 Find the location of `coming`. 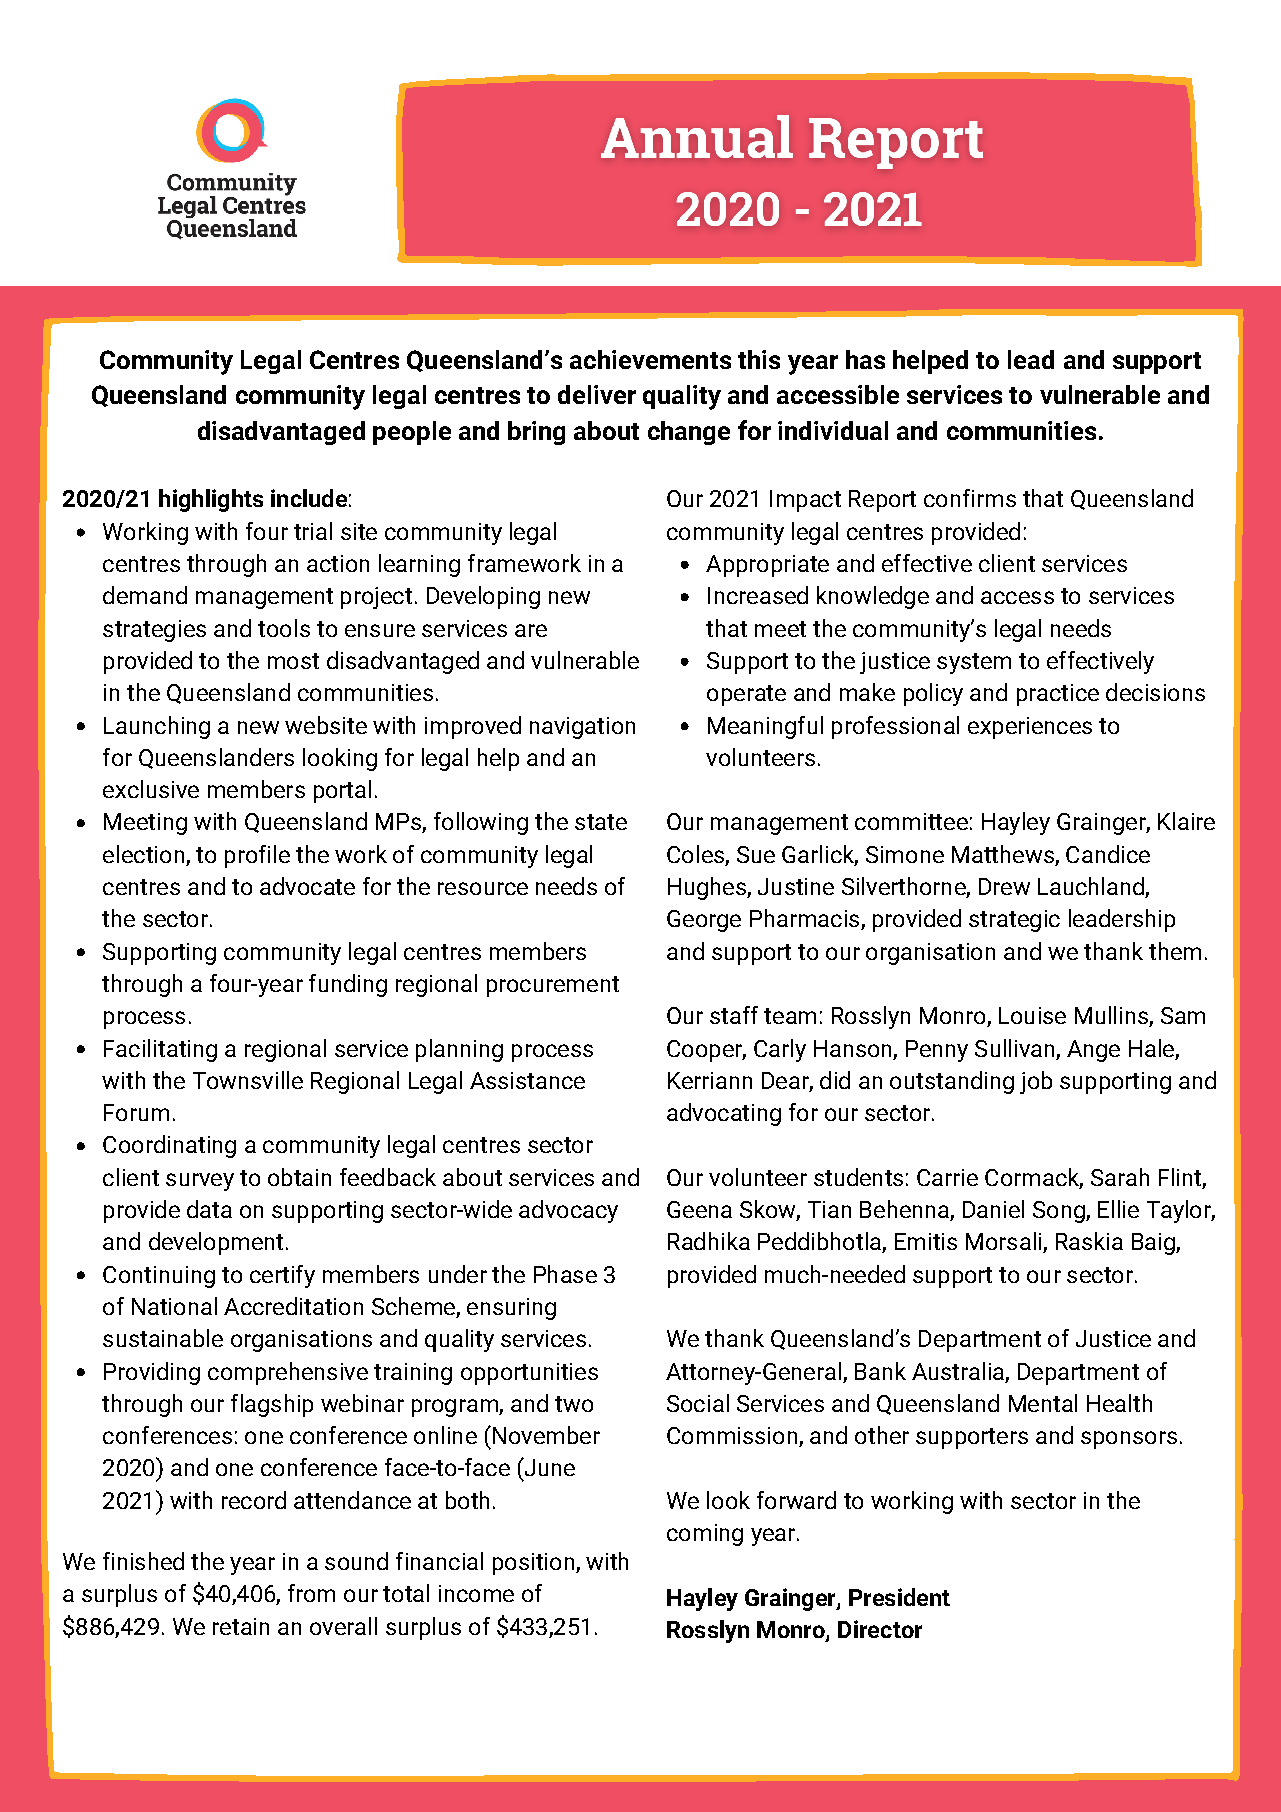

coming is located at coordinates (705, 1535).
